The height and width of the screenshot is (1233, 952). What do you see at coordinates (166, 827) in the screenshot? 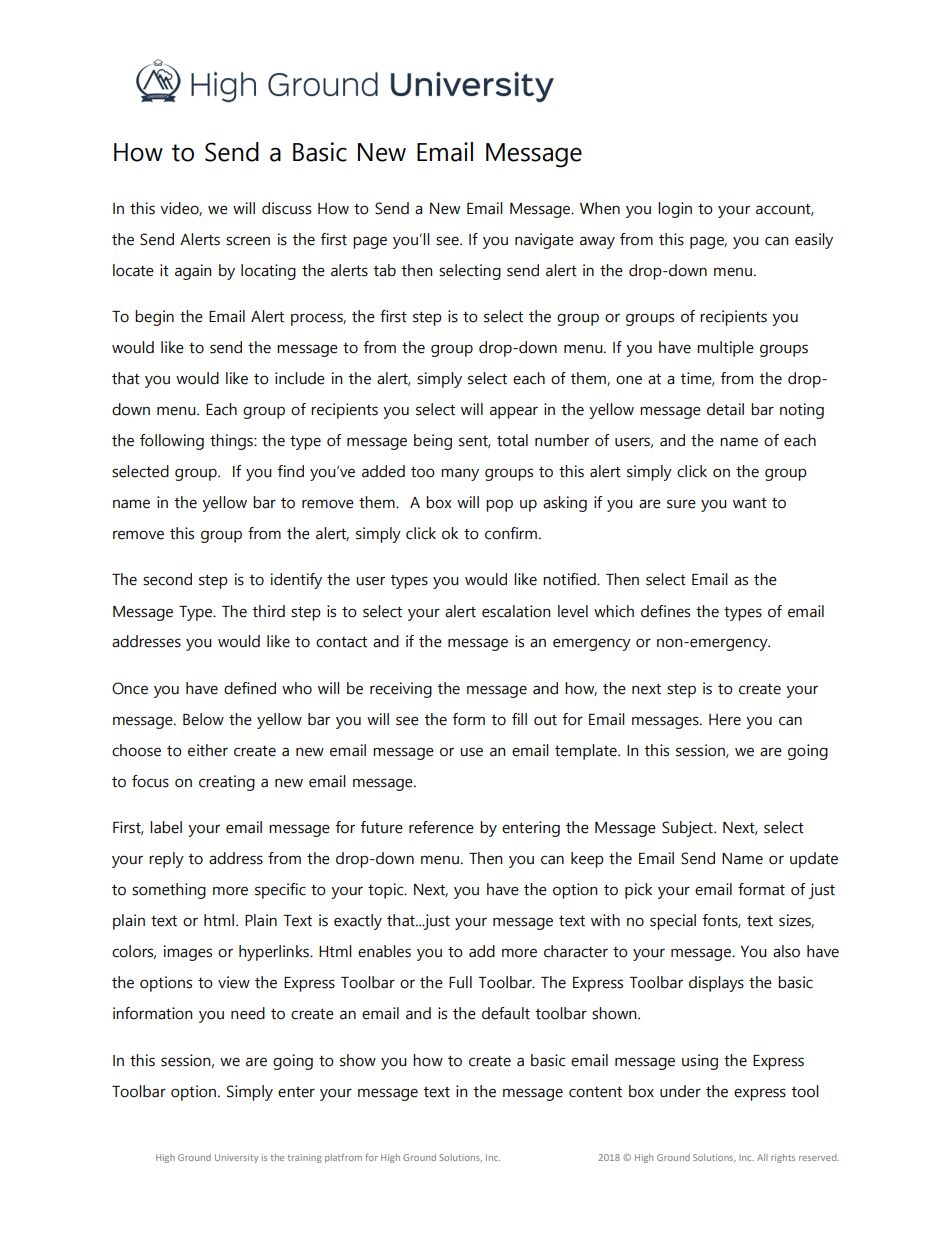
I see `label` at bounding box center [166, 827].
